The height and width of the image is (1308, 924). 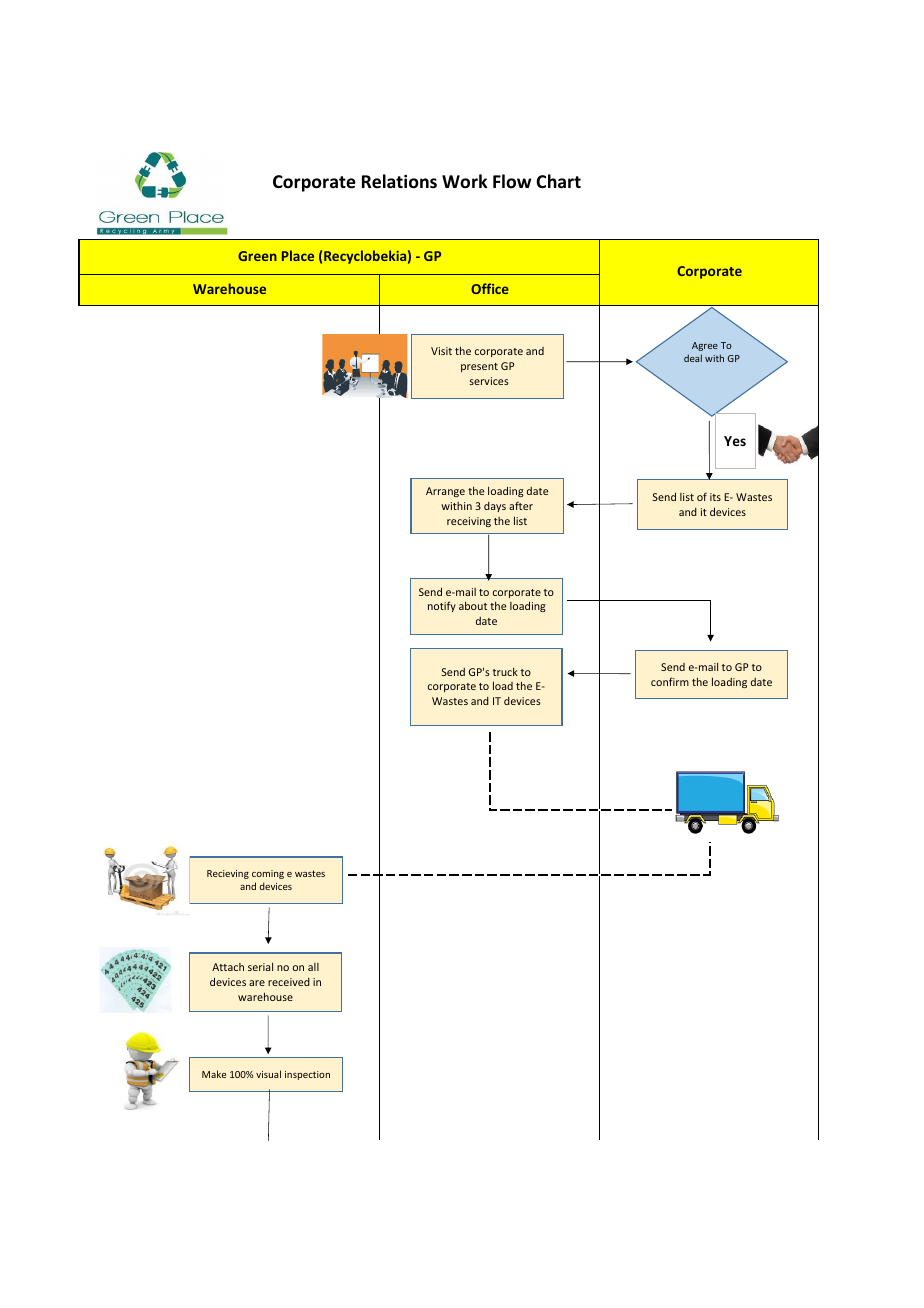 I want to click on received, so click(x=289, y=982).
